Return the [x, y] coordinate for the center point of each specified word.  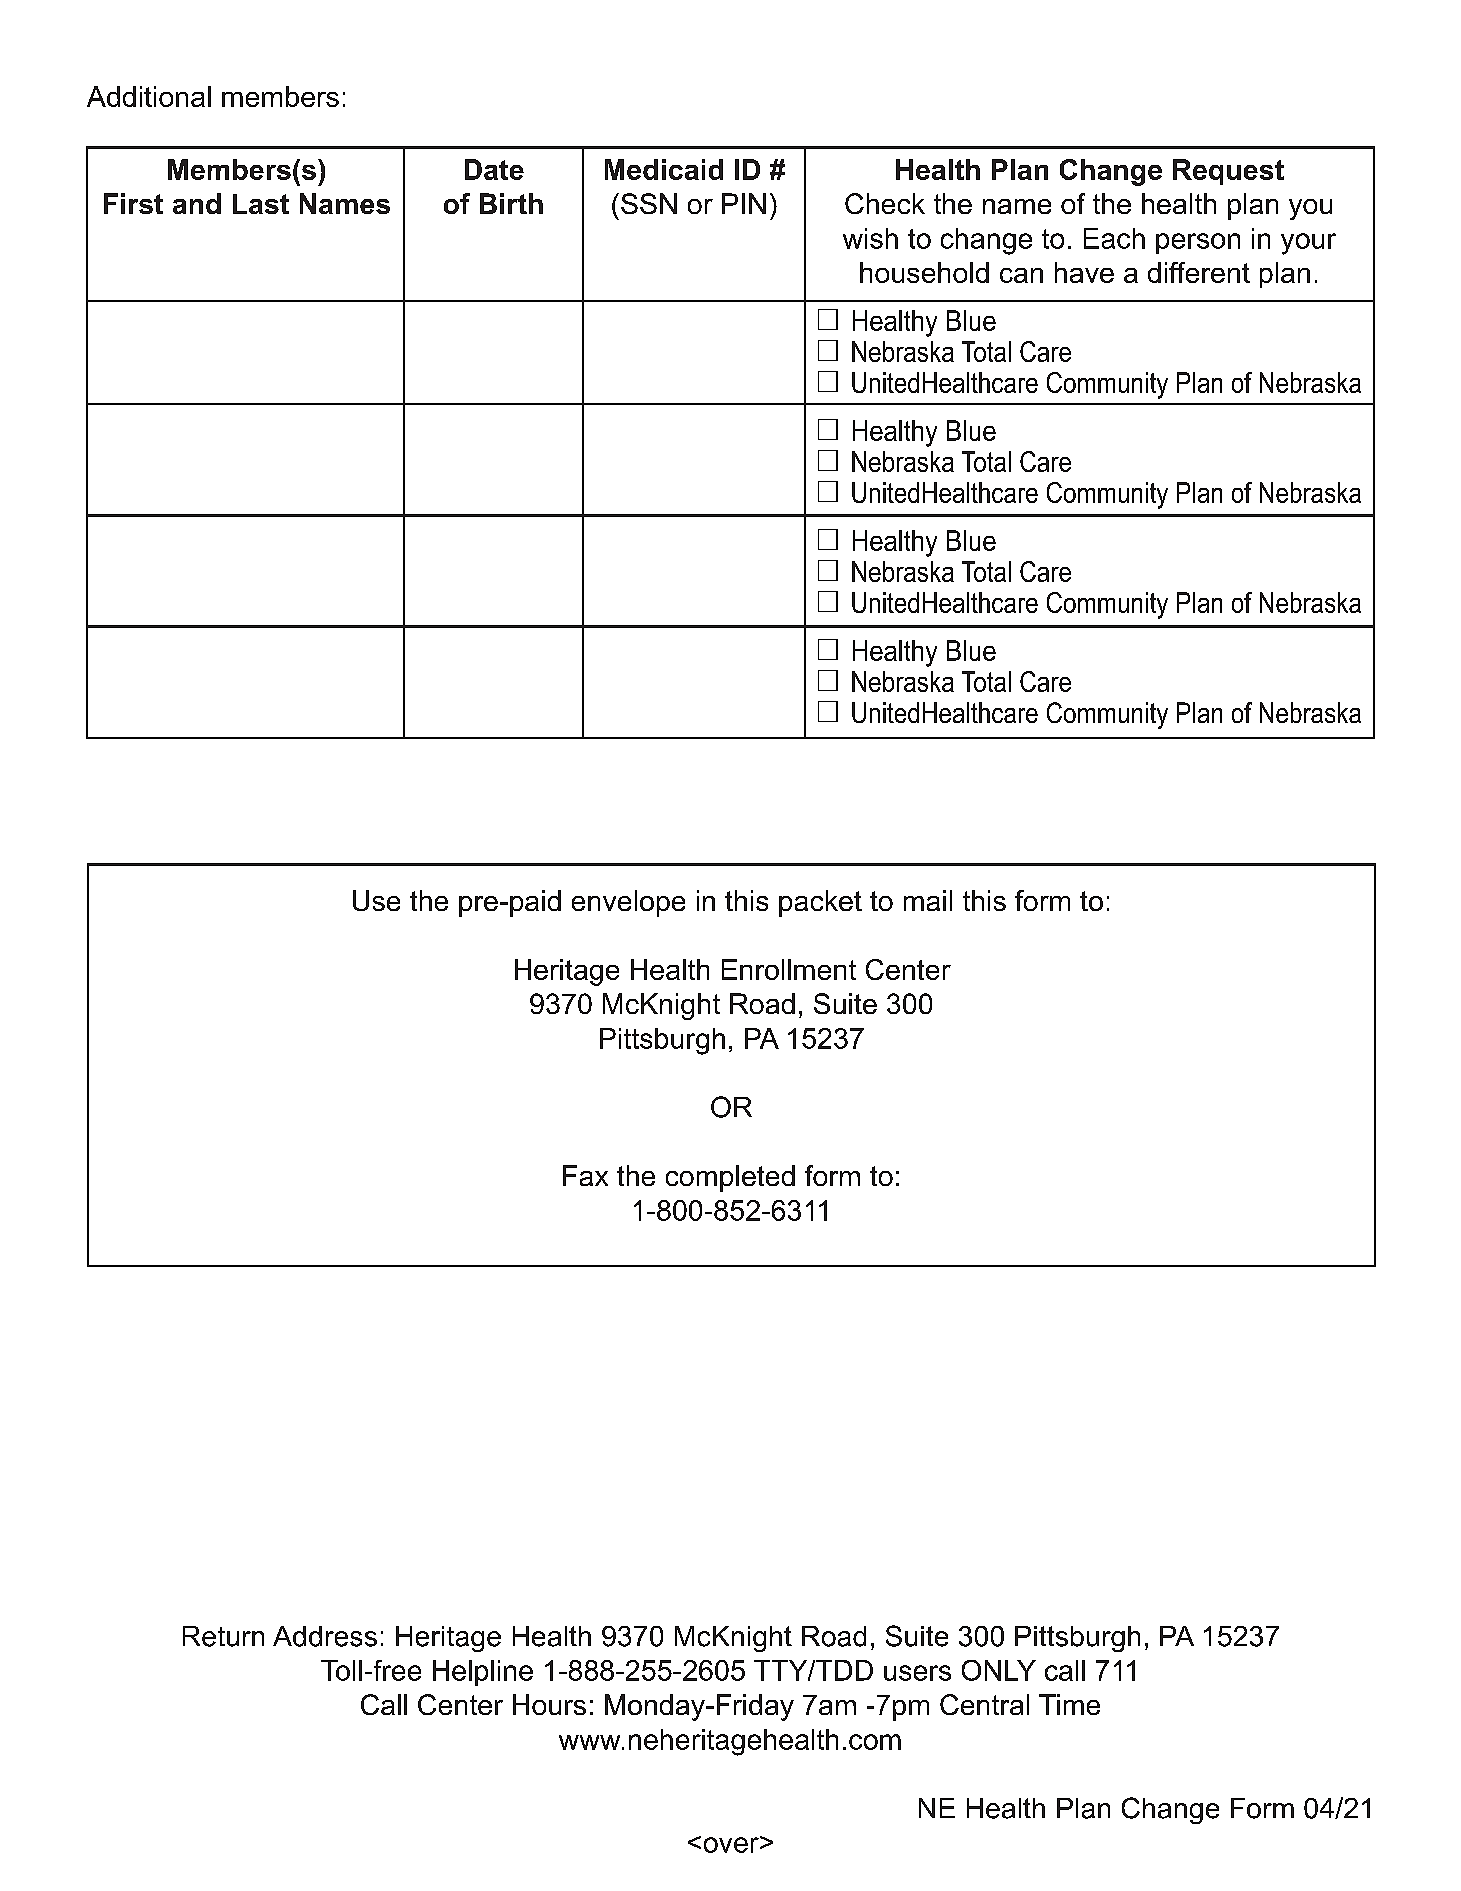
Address [325, 1636]
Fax [585, 1175]
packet [820, 903]
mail [928, 900]
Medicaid [664, 169]
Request [1228, 172]
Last [261, 204]
